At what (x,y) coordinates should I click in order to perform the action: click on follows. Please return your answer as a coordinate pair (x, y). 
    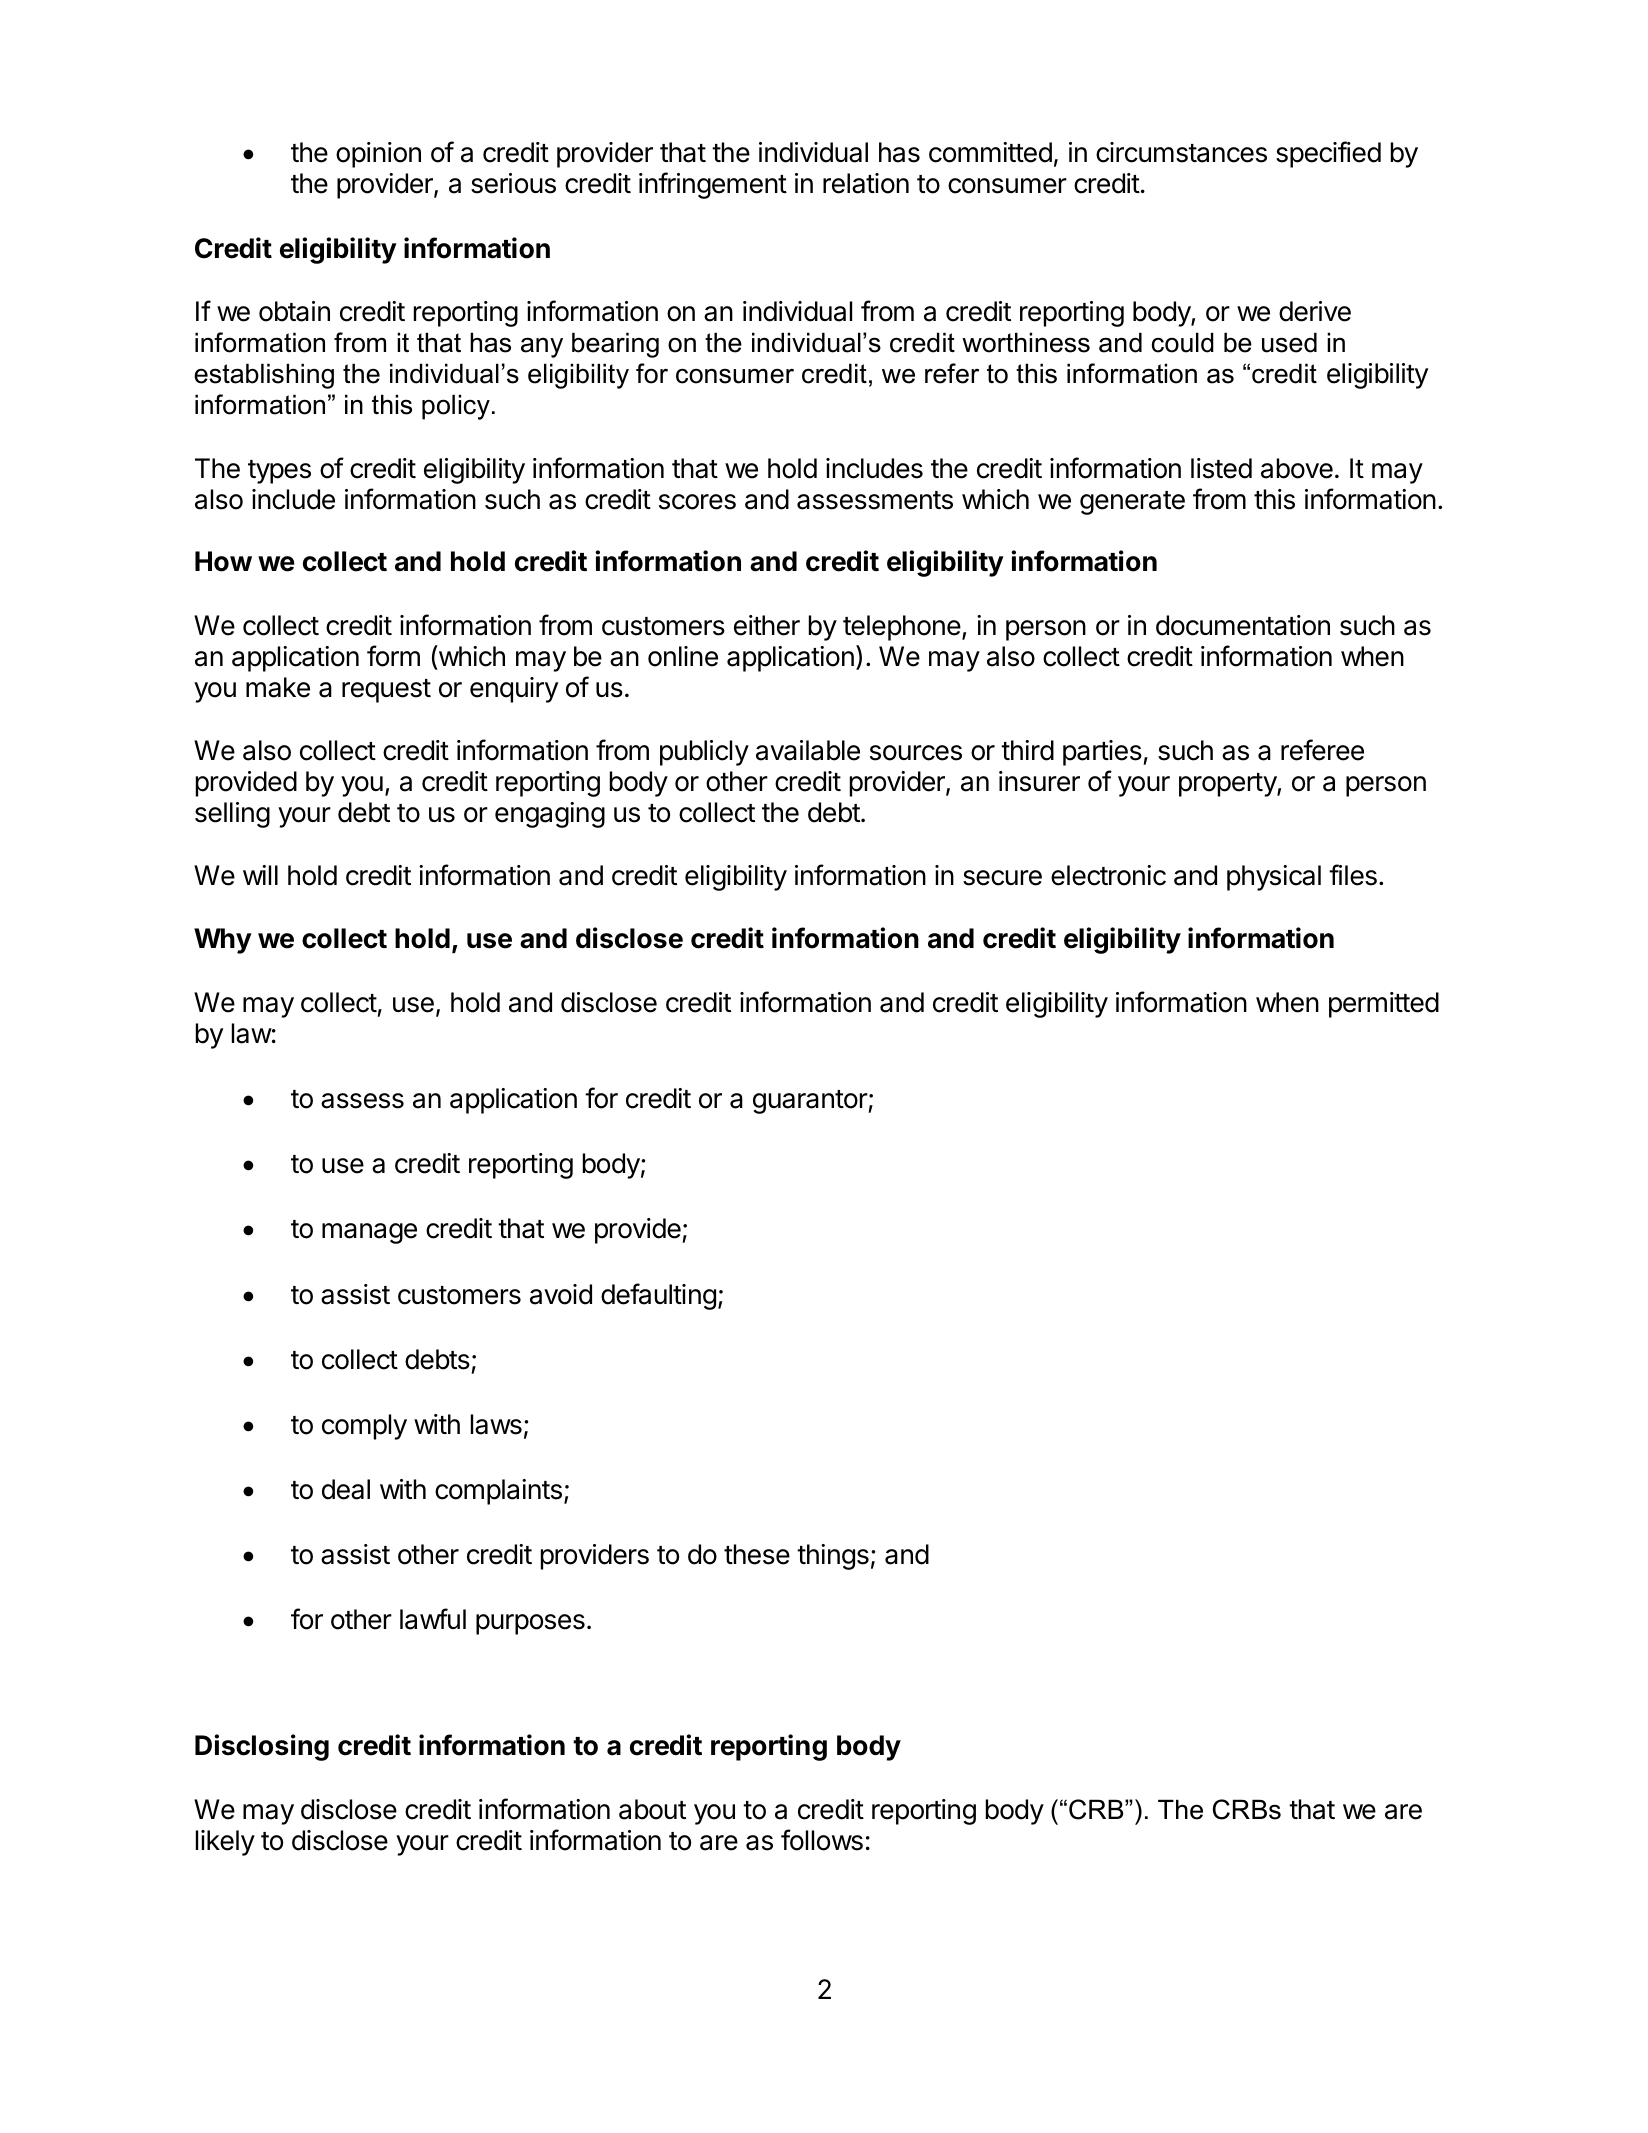
    Looking at the image, I should click on (822, 1840).
